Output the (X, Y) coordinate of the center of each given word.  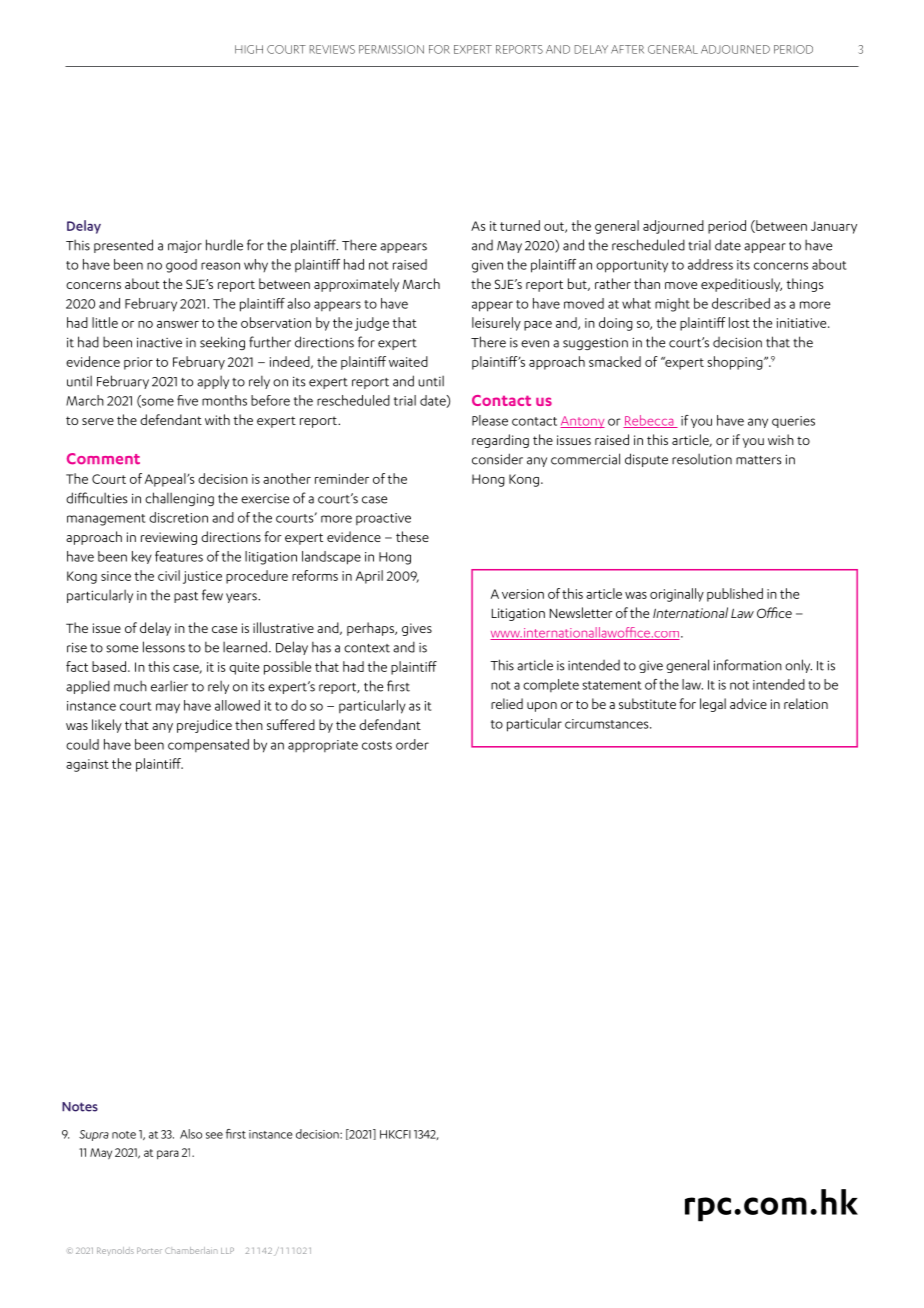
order (412, 744)
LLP (227, 1250)
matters (758, 460)
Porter (149, 1250)
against (87, 765)
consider (497, 459)
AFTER (627, 49)
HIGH (249, 49)
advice (748, 703)
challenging (179, 499)
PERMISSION (391, 49)
